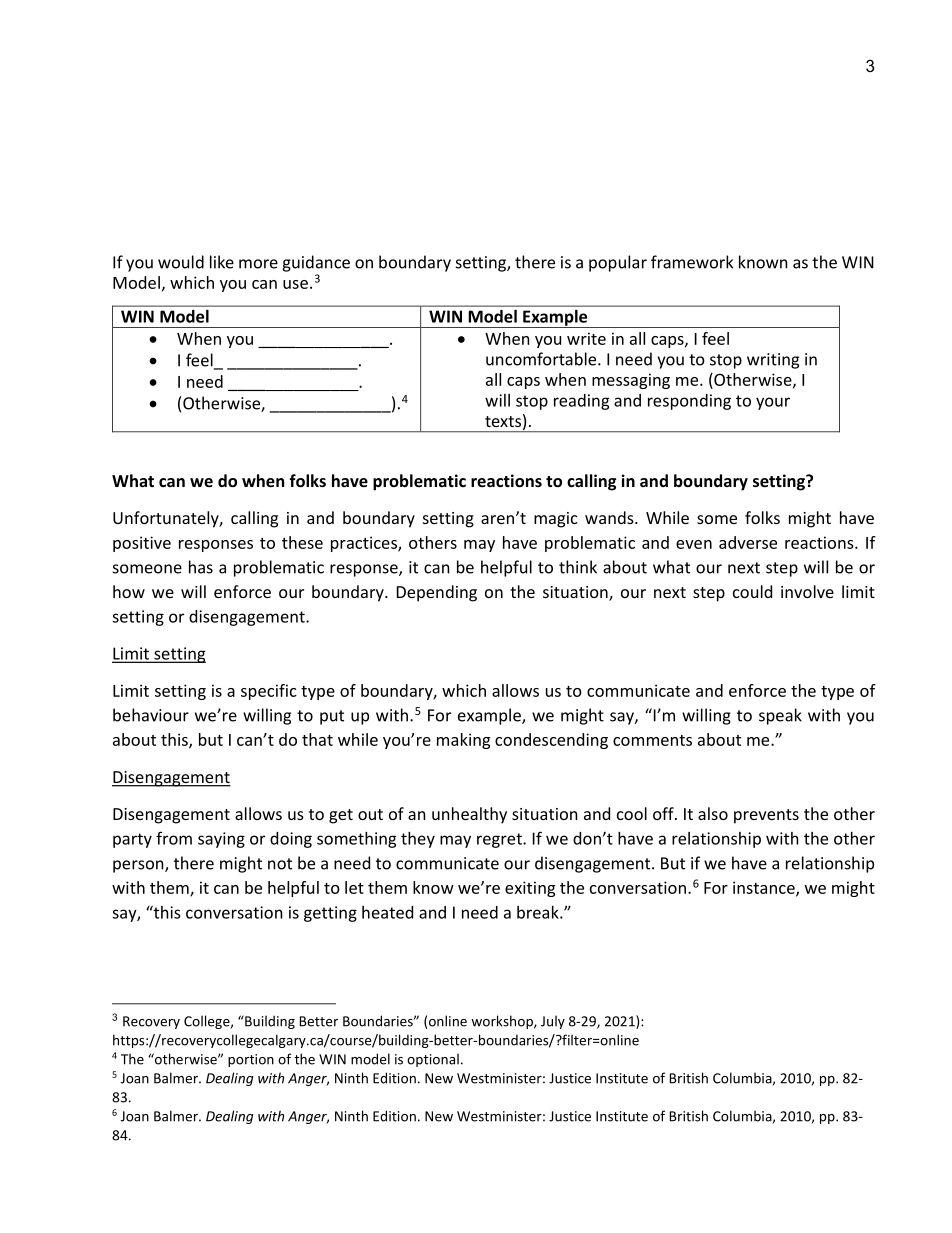  I want to click on unhealthy, so click(469, 815).
